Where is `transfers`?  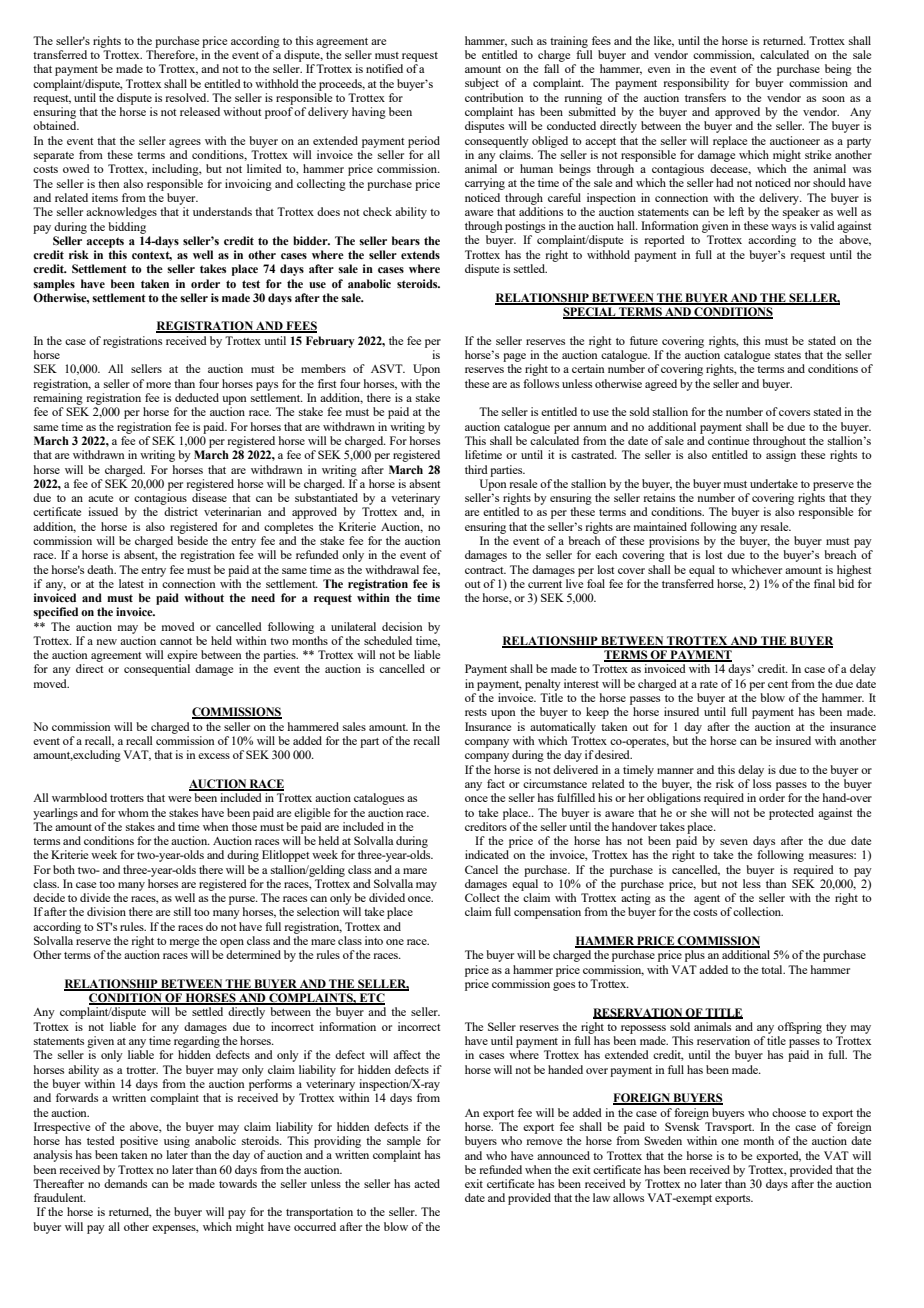 transfers is located at coordinates (705, 97).
